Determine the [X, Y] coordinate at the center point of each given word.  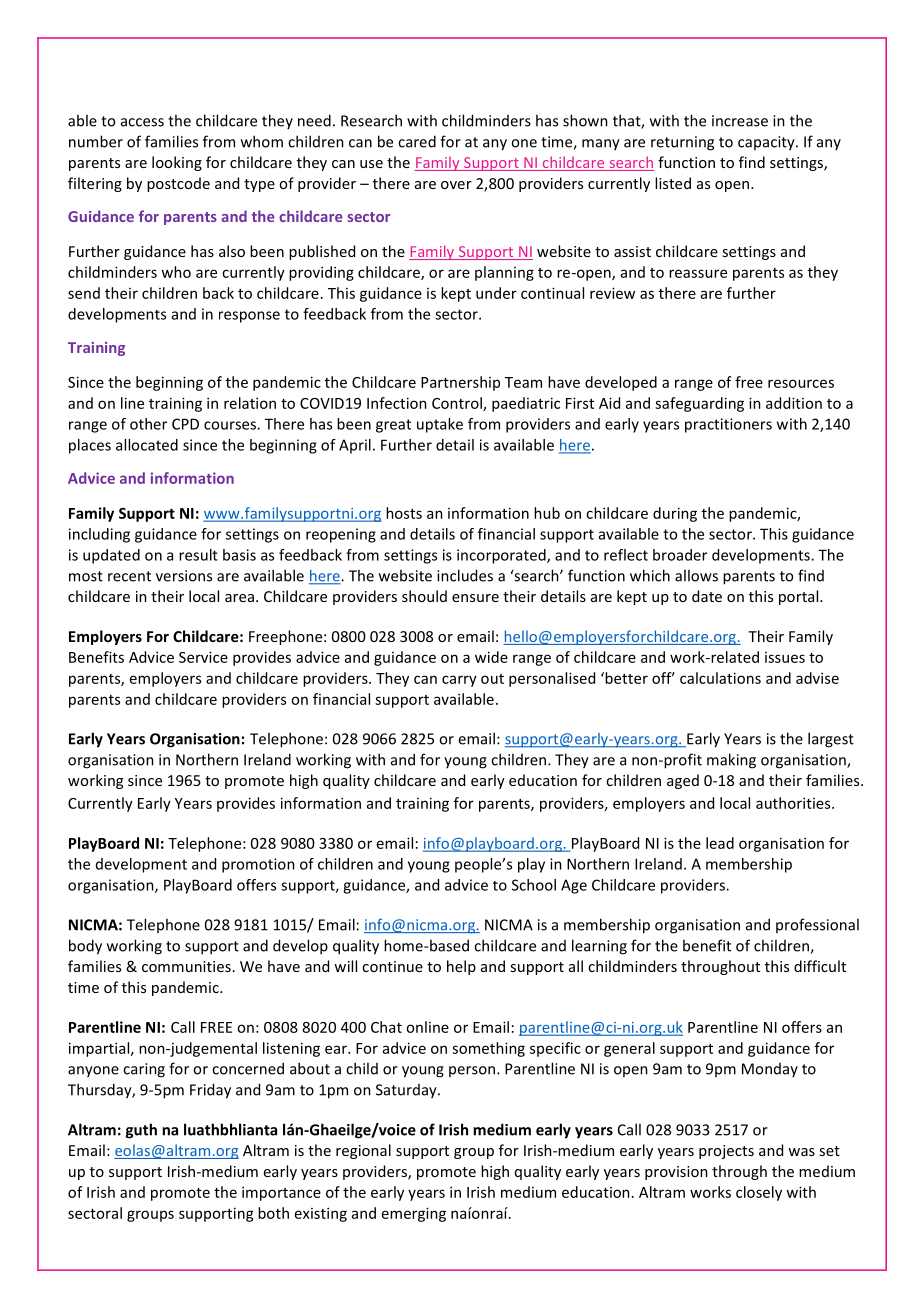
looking [177, 163]
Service [203, 657]
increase [740, 121]
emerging [414, 1214]
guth [141, 1131]
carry [459, 681]
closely [759, 1193]
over [456, 185]
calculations [720, 678]
